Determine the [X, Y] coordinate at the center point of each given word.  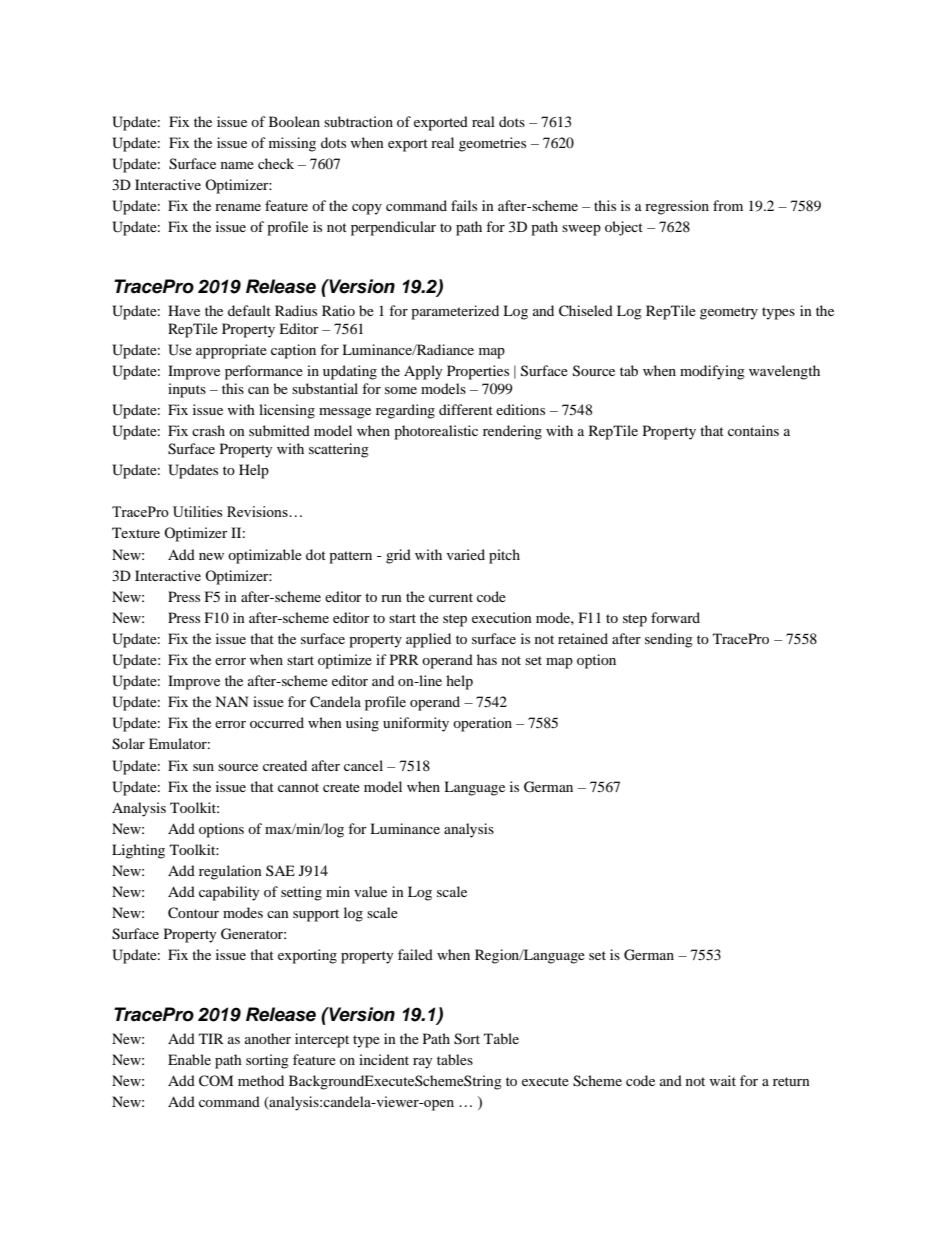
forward [675, 617]
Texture [136, 532]
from [728, 205]
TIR [211, 1038]
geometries [492, 144]
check [276, 163]
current [451, 597]
